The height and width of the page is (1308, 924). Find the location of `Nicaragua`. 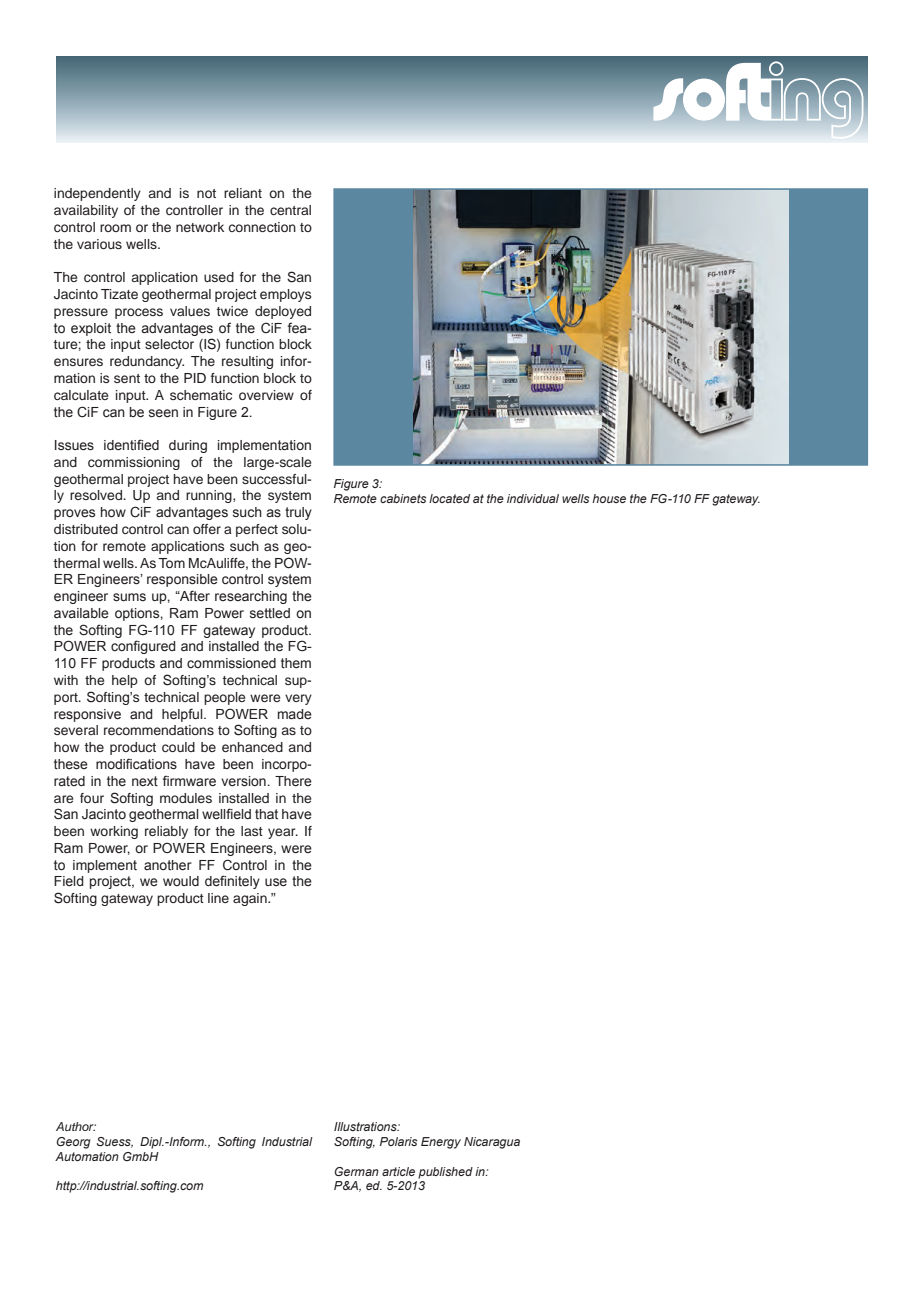

Nicaragua is located at coordinates (492, 1143).
